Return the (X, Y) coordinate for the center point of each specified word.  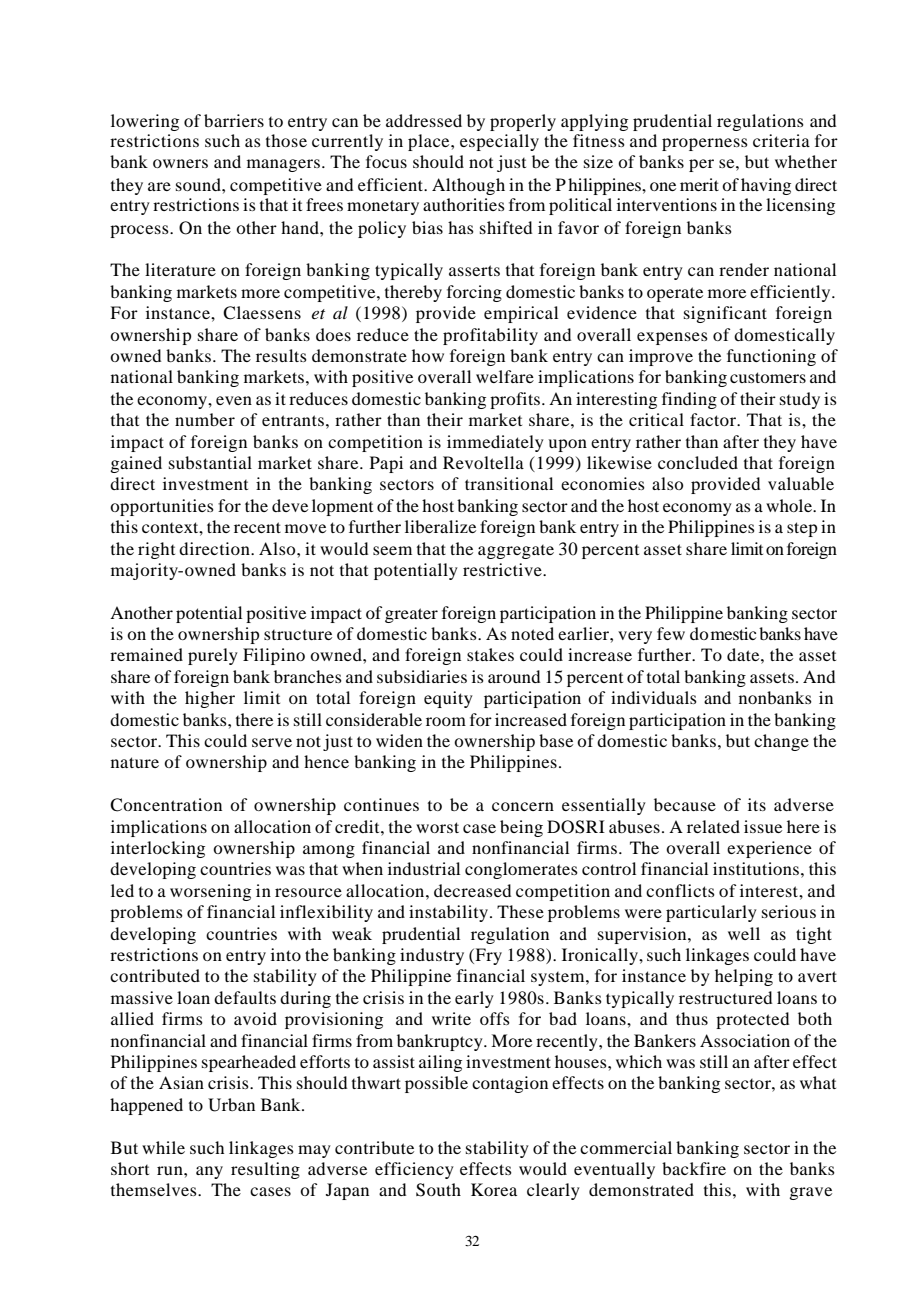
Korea (494, 1189)
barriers (234, 120)
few (671, 633)
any (209, 1172)
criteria (781, 140)
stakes (490, 654)
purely (213, 656)
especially (499, 142)
